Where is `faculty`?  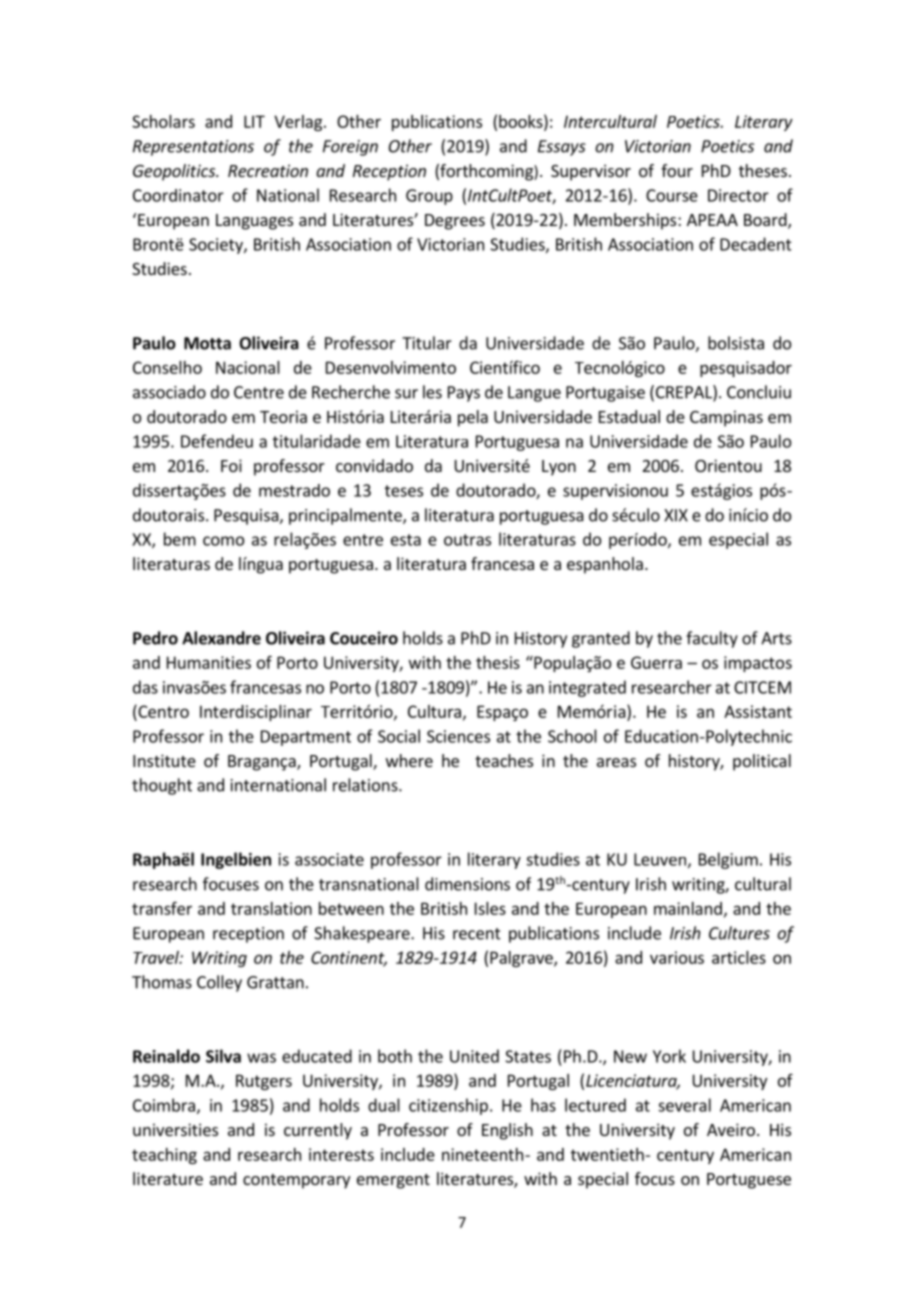
faculty is located at coordinates (712, 639).
